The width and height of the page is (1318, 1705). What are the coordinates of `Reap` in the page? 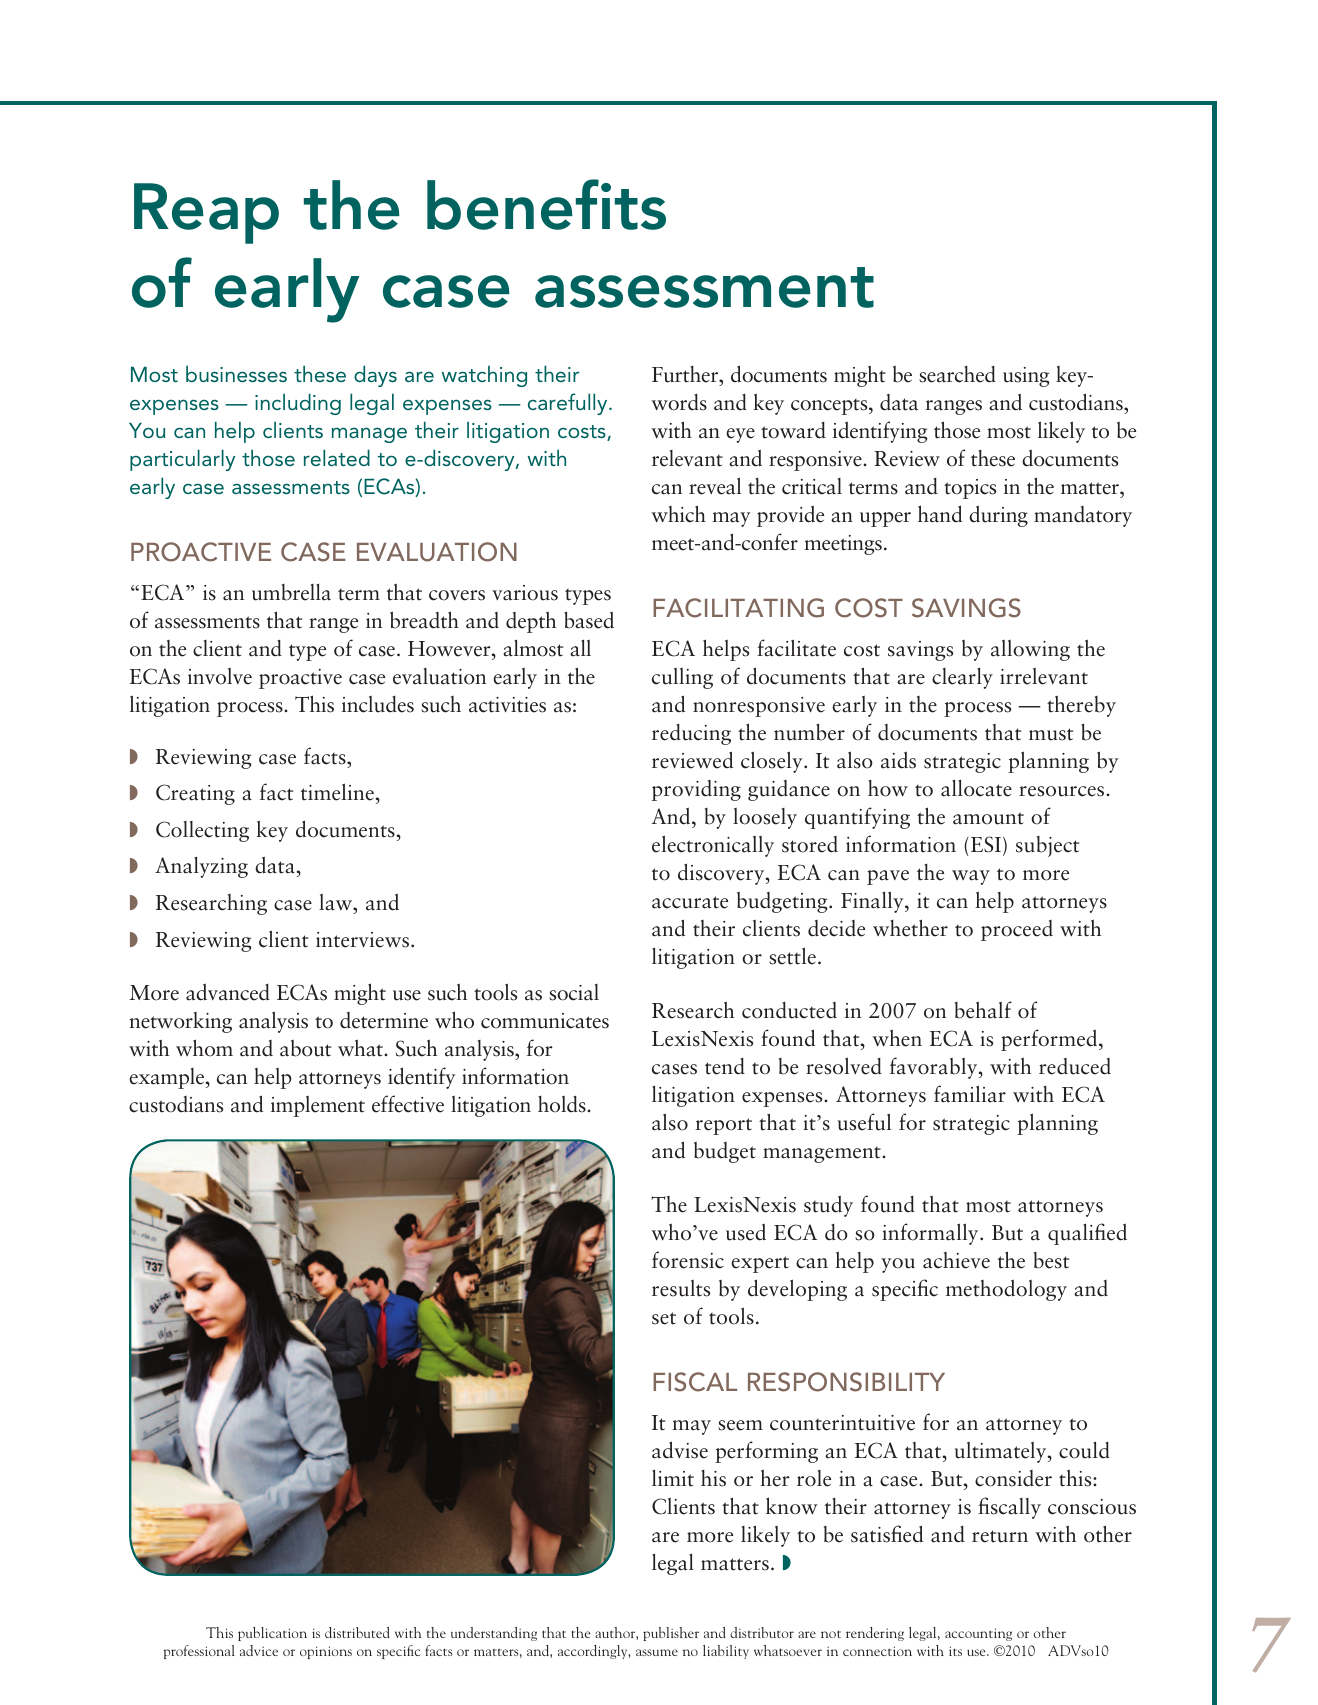 It's located at (206, 213).
